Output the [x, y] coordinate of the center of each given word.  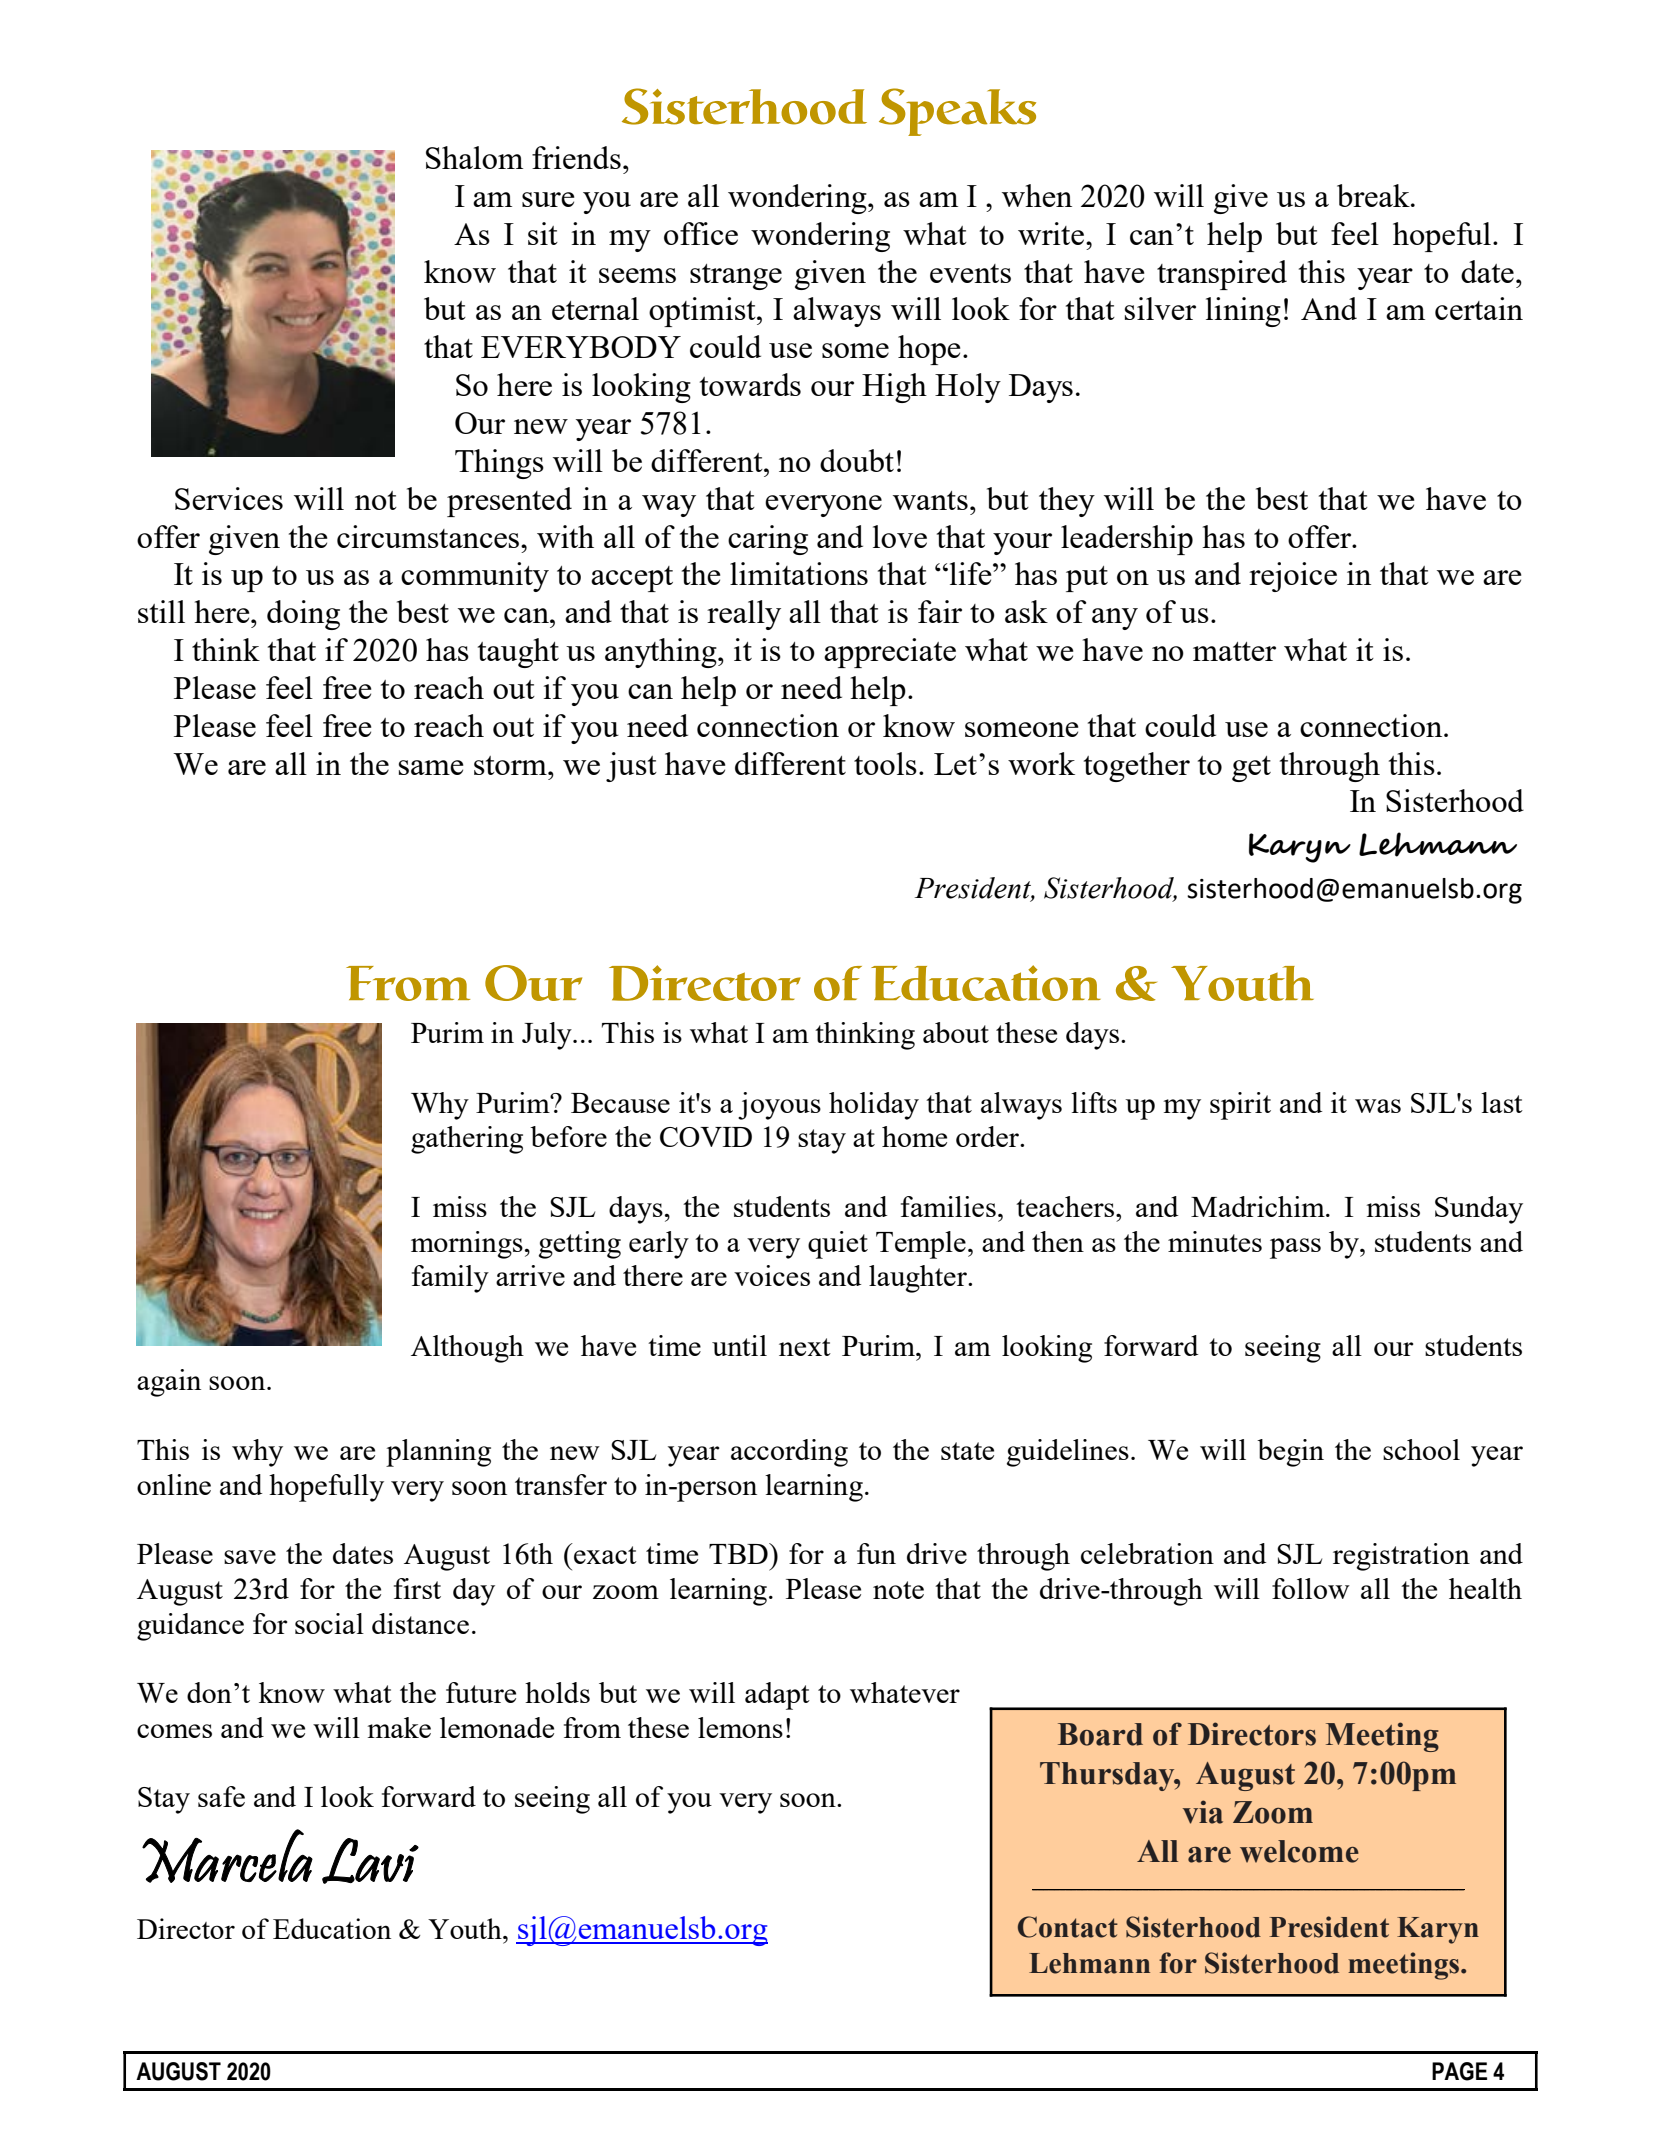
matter [1234, 651]
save [250, 1557]
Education [332, 1928]
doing [303, 615]
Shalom [474, 157]
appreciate [890, 653]
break [1374, 195]
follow [1311, 1588]
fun [876, 1553]
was [1378, 1106]
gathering [467, 1140]
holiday [874, 1106]
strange [736, 277]
